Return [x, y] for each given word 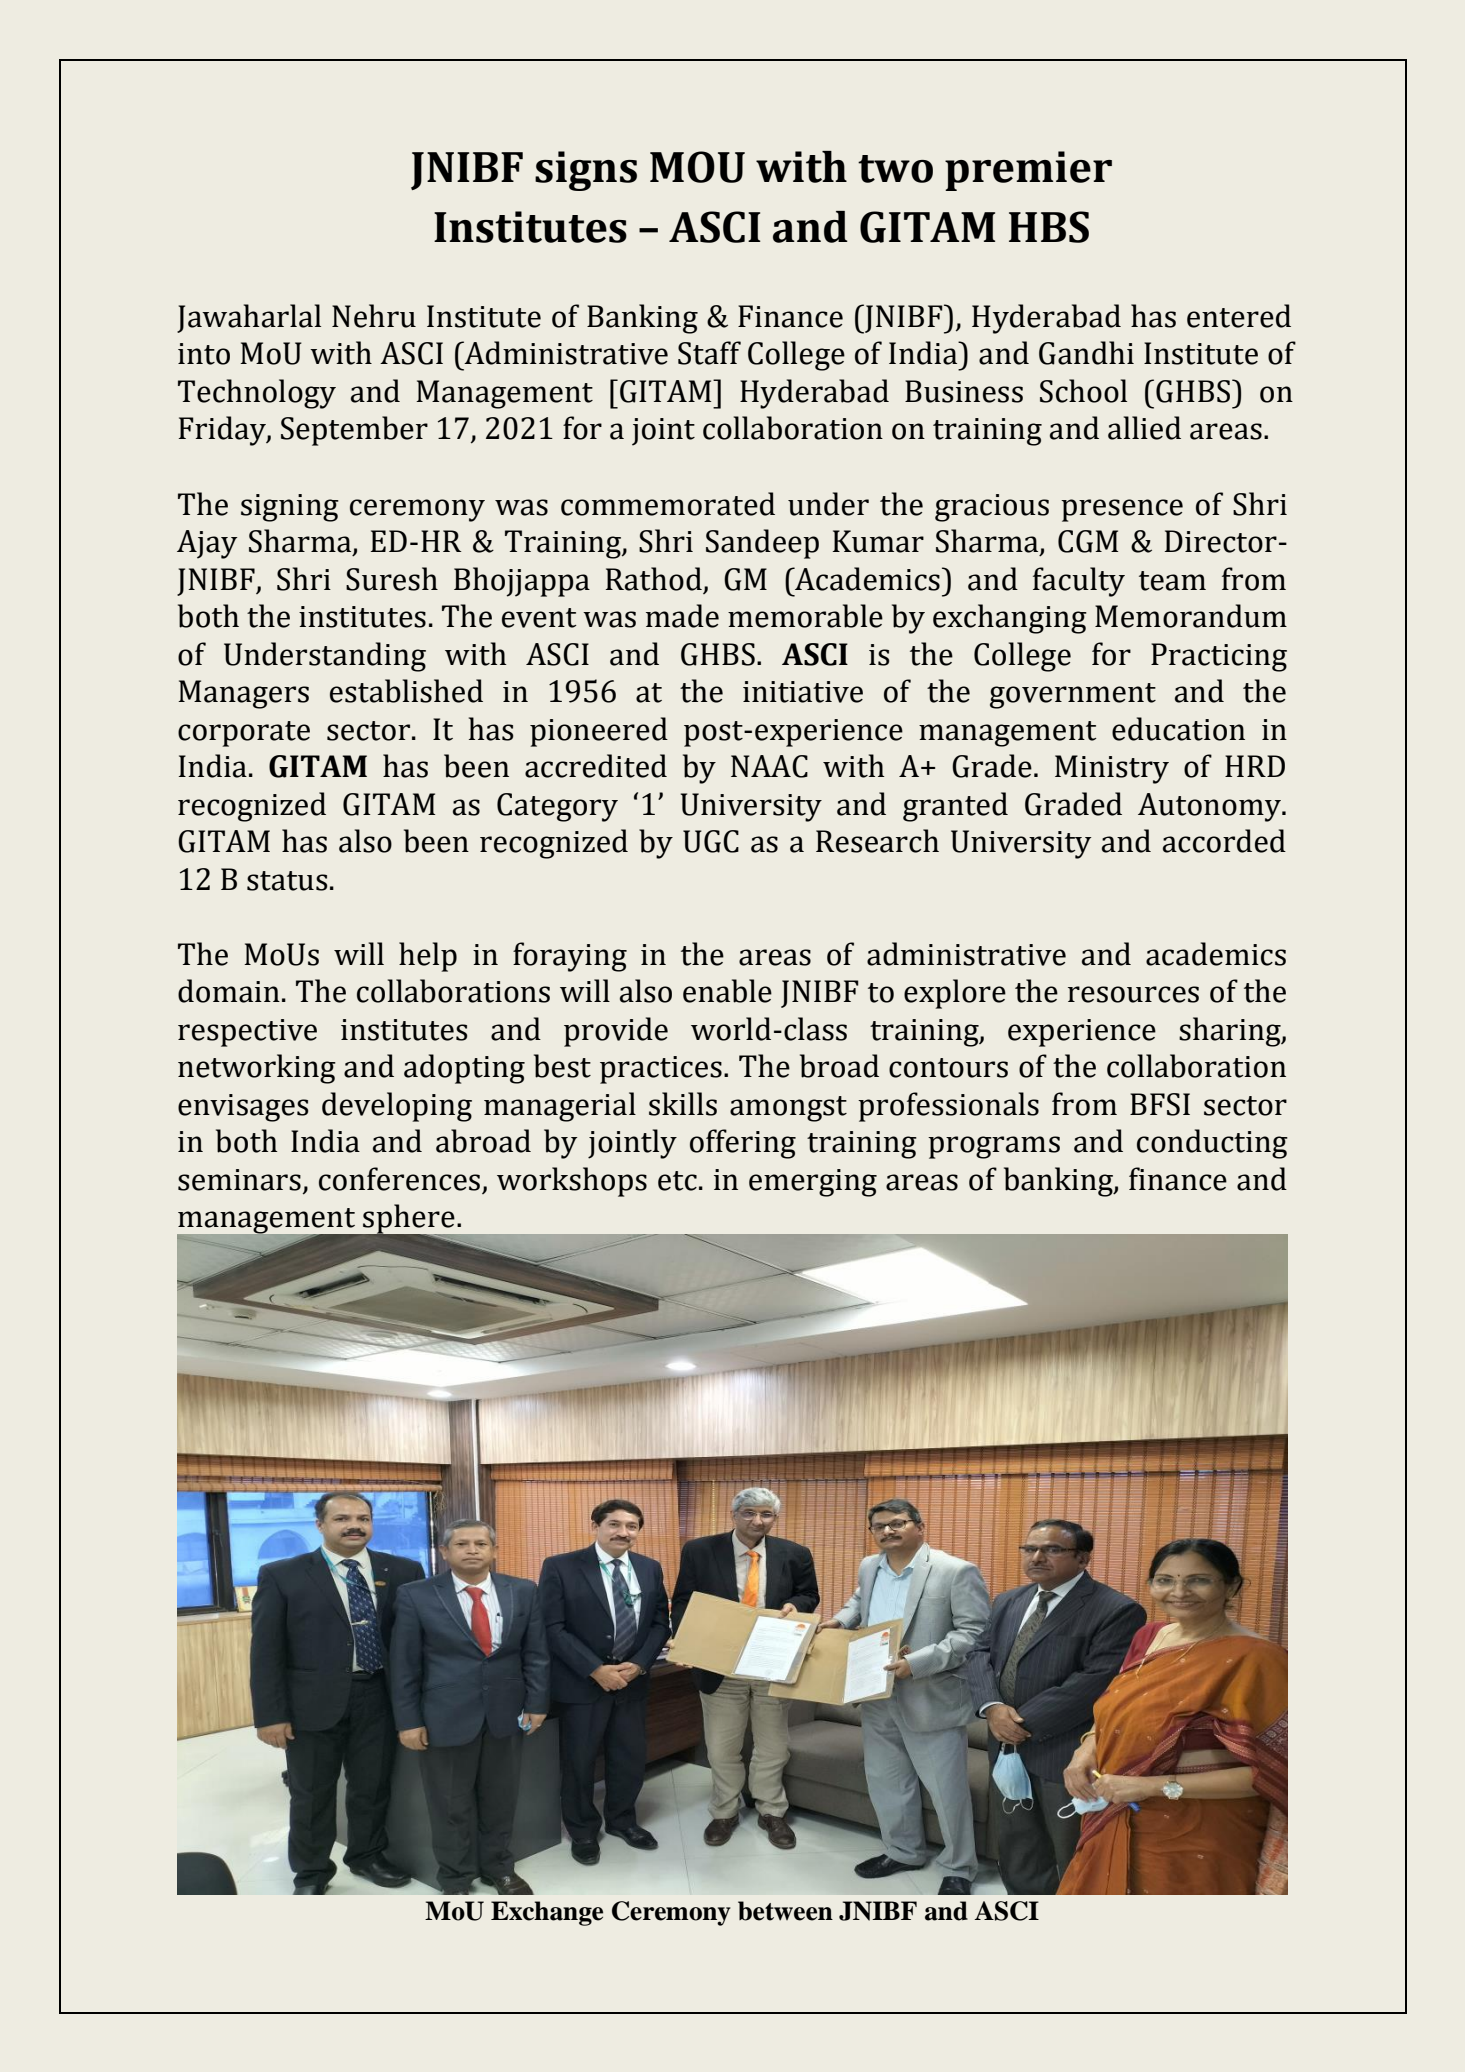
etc [677, 1181]
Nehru [374, 316]
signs [586, 171]
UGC [711, 841]
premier [1028, 171]
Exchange [547, 1913]
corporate [244, 734]
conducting [1212, 1144]
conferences [399, 1179]
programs [994, 1147]
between [785, 1911]
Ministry [1112, 769]
